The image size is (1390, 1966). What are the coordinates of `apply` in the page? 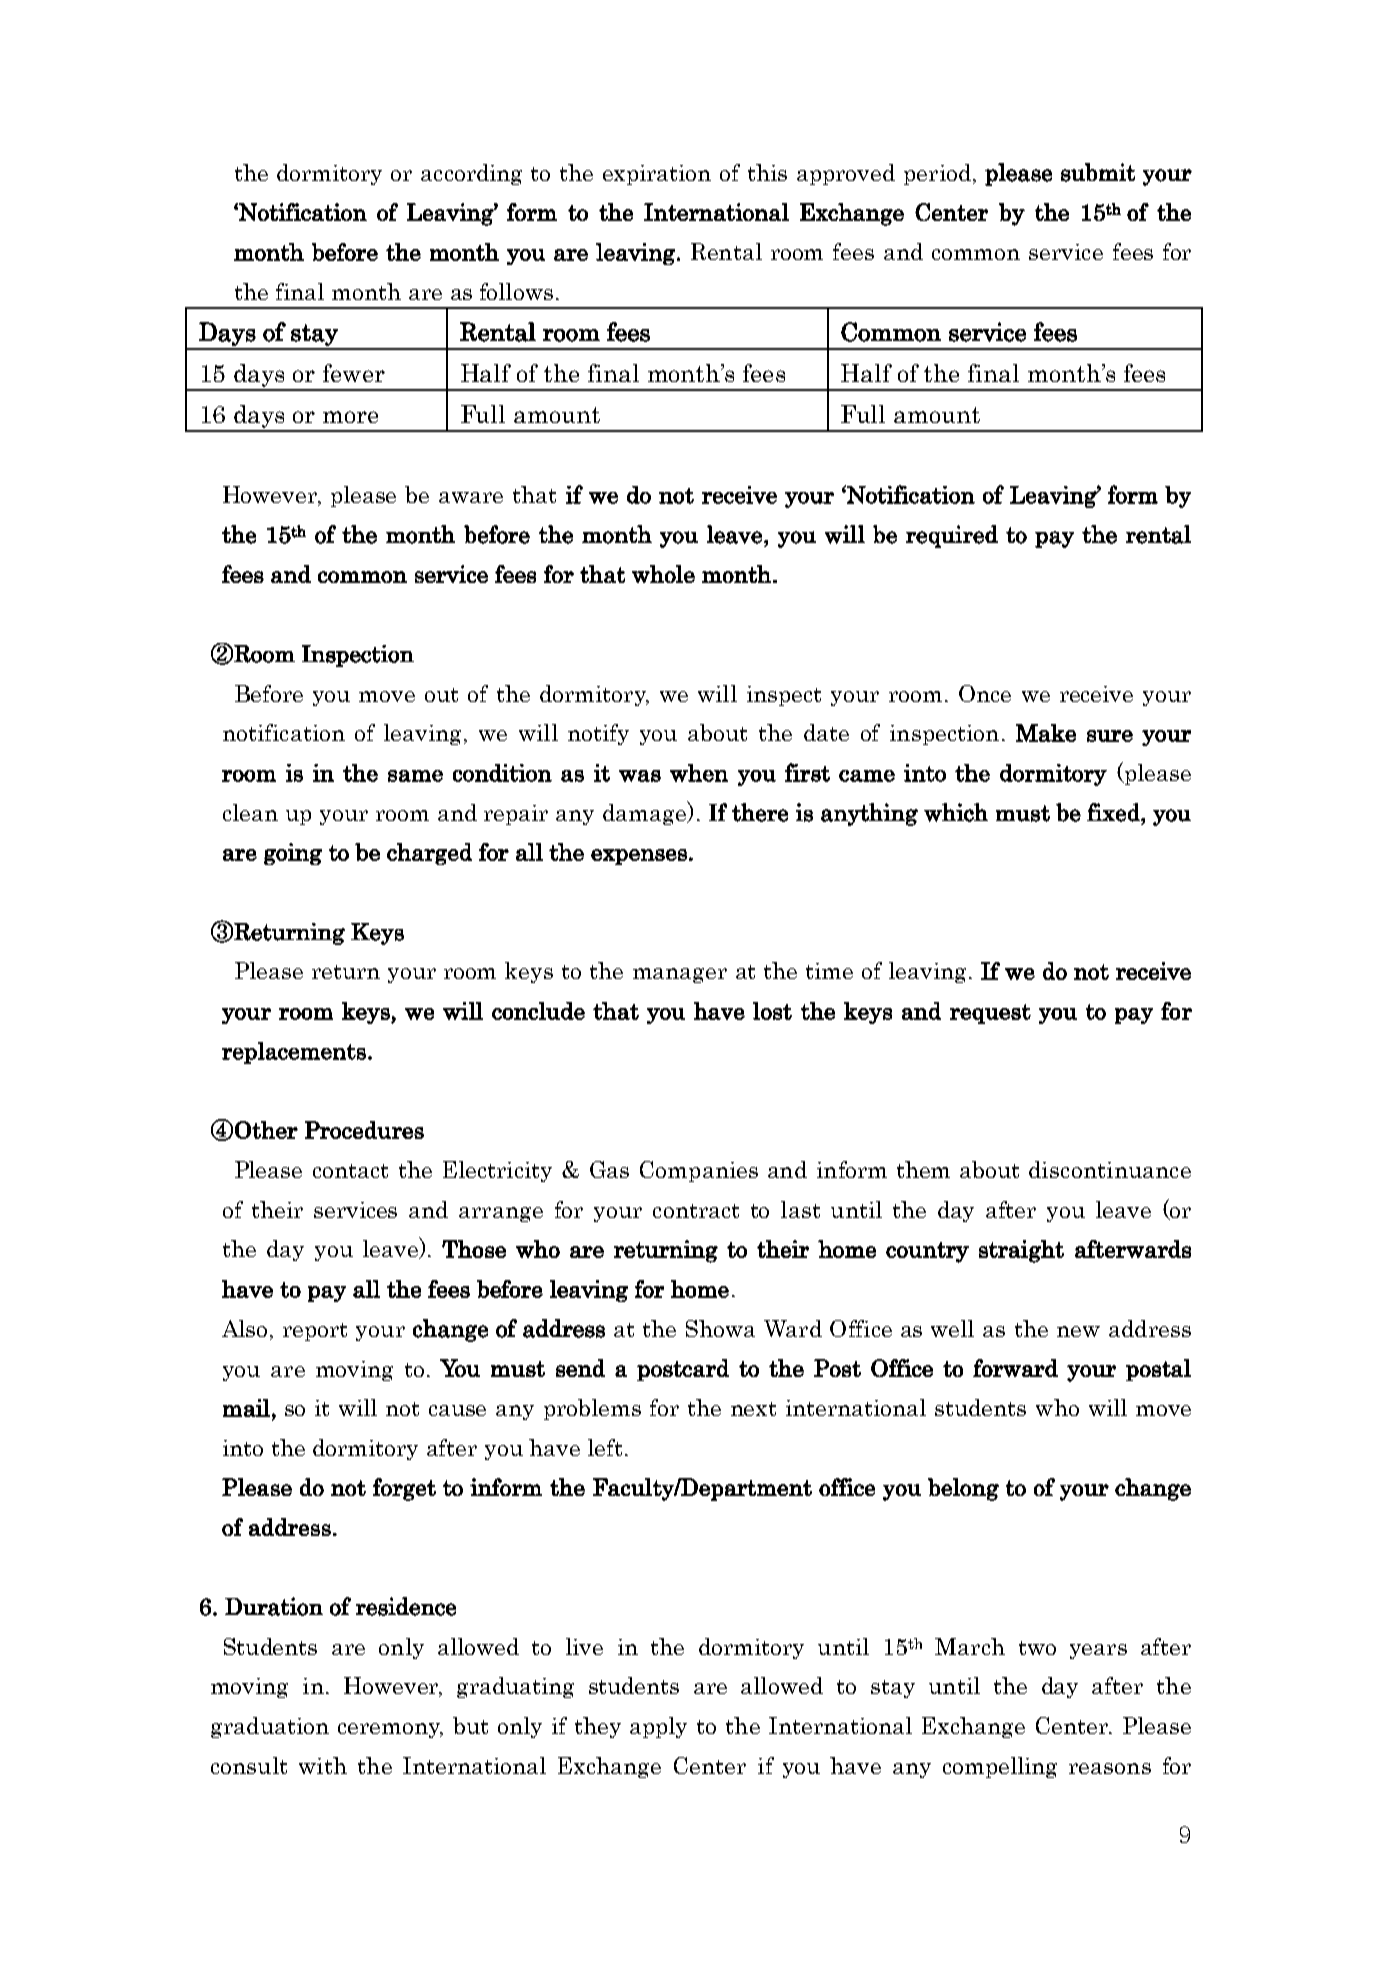 It's located at (658, 1727).
